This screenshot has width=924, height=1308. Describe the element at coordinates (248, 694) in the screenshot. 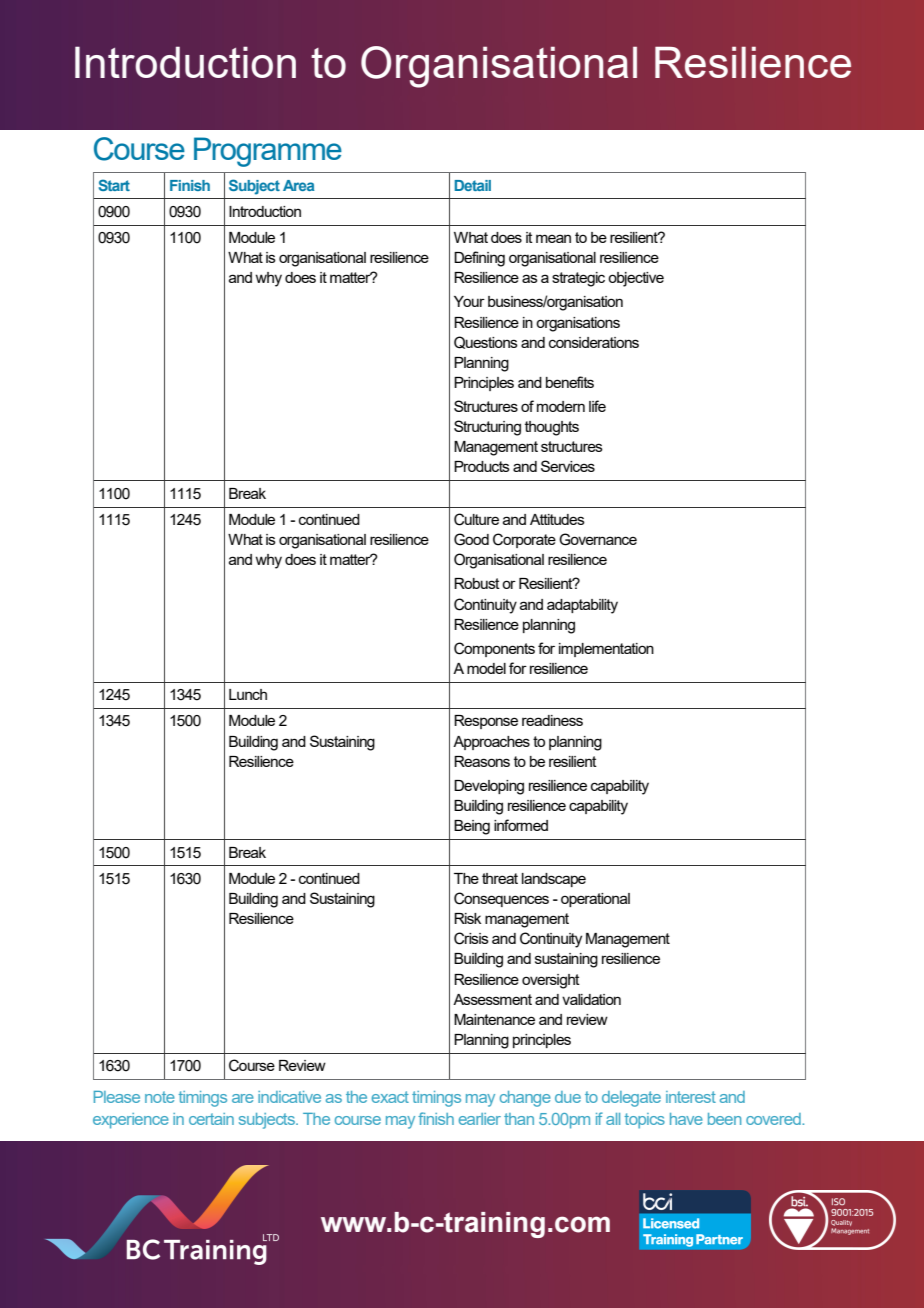

I see `Lunch` at that location.
